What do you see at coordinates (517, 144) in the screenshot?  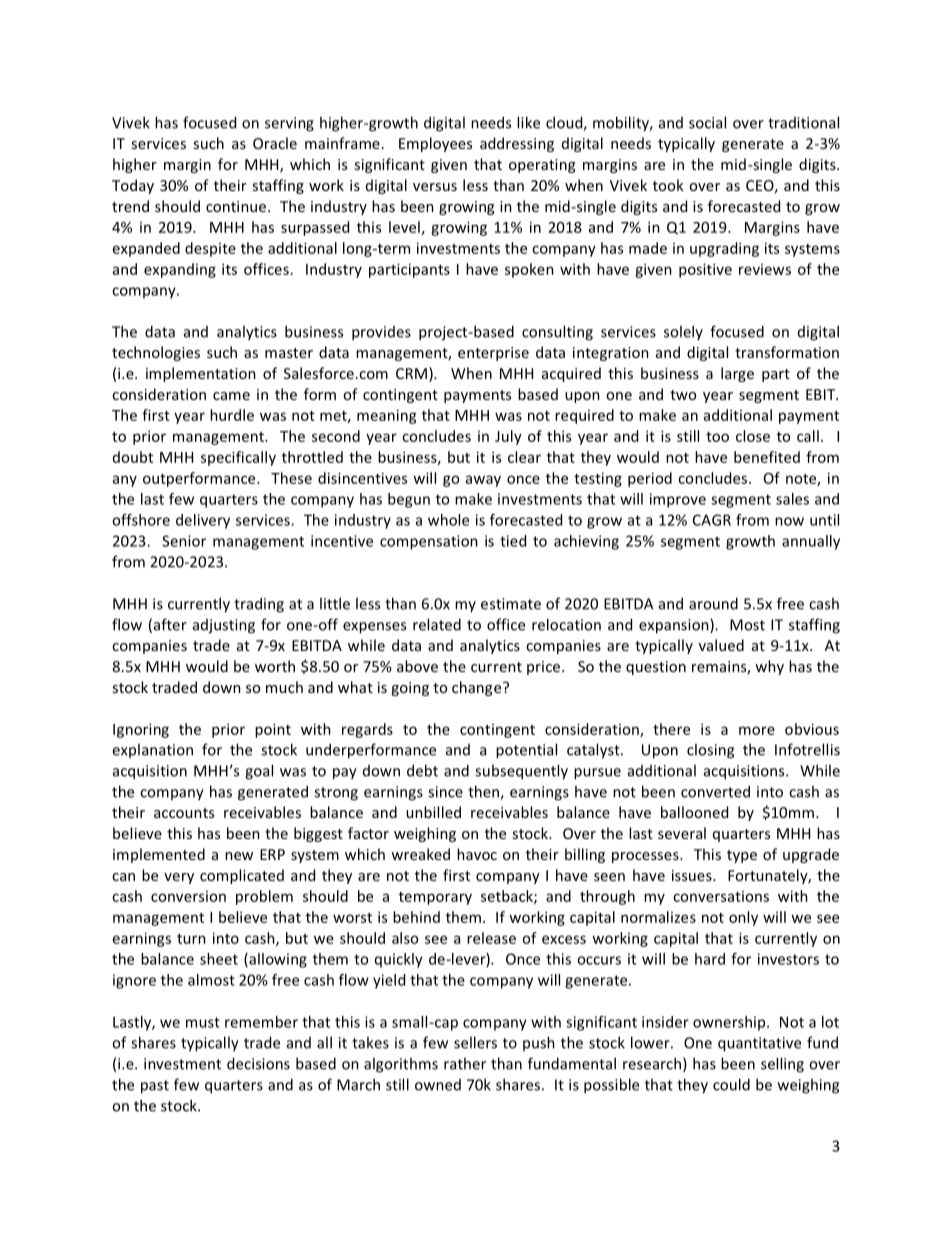 I see `addressing` at bounding box center [517, 144].
